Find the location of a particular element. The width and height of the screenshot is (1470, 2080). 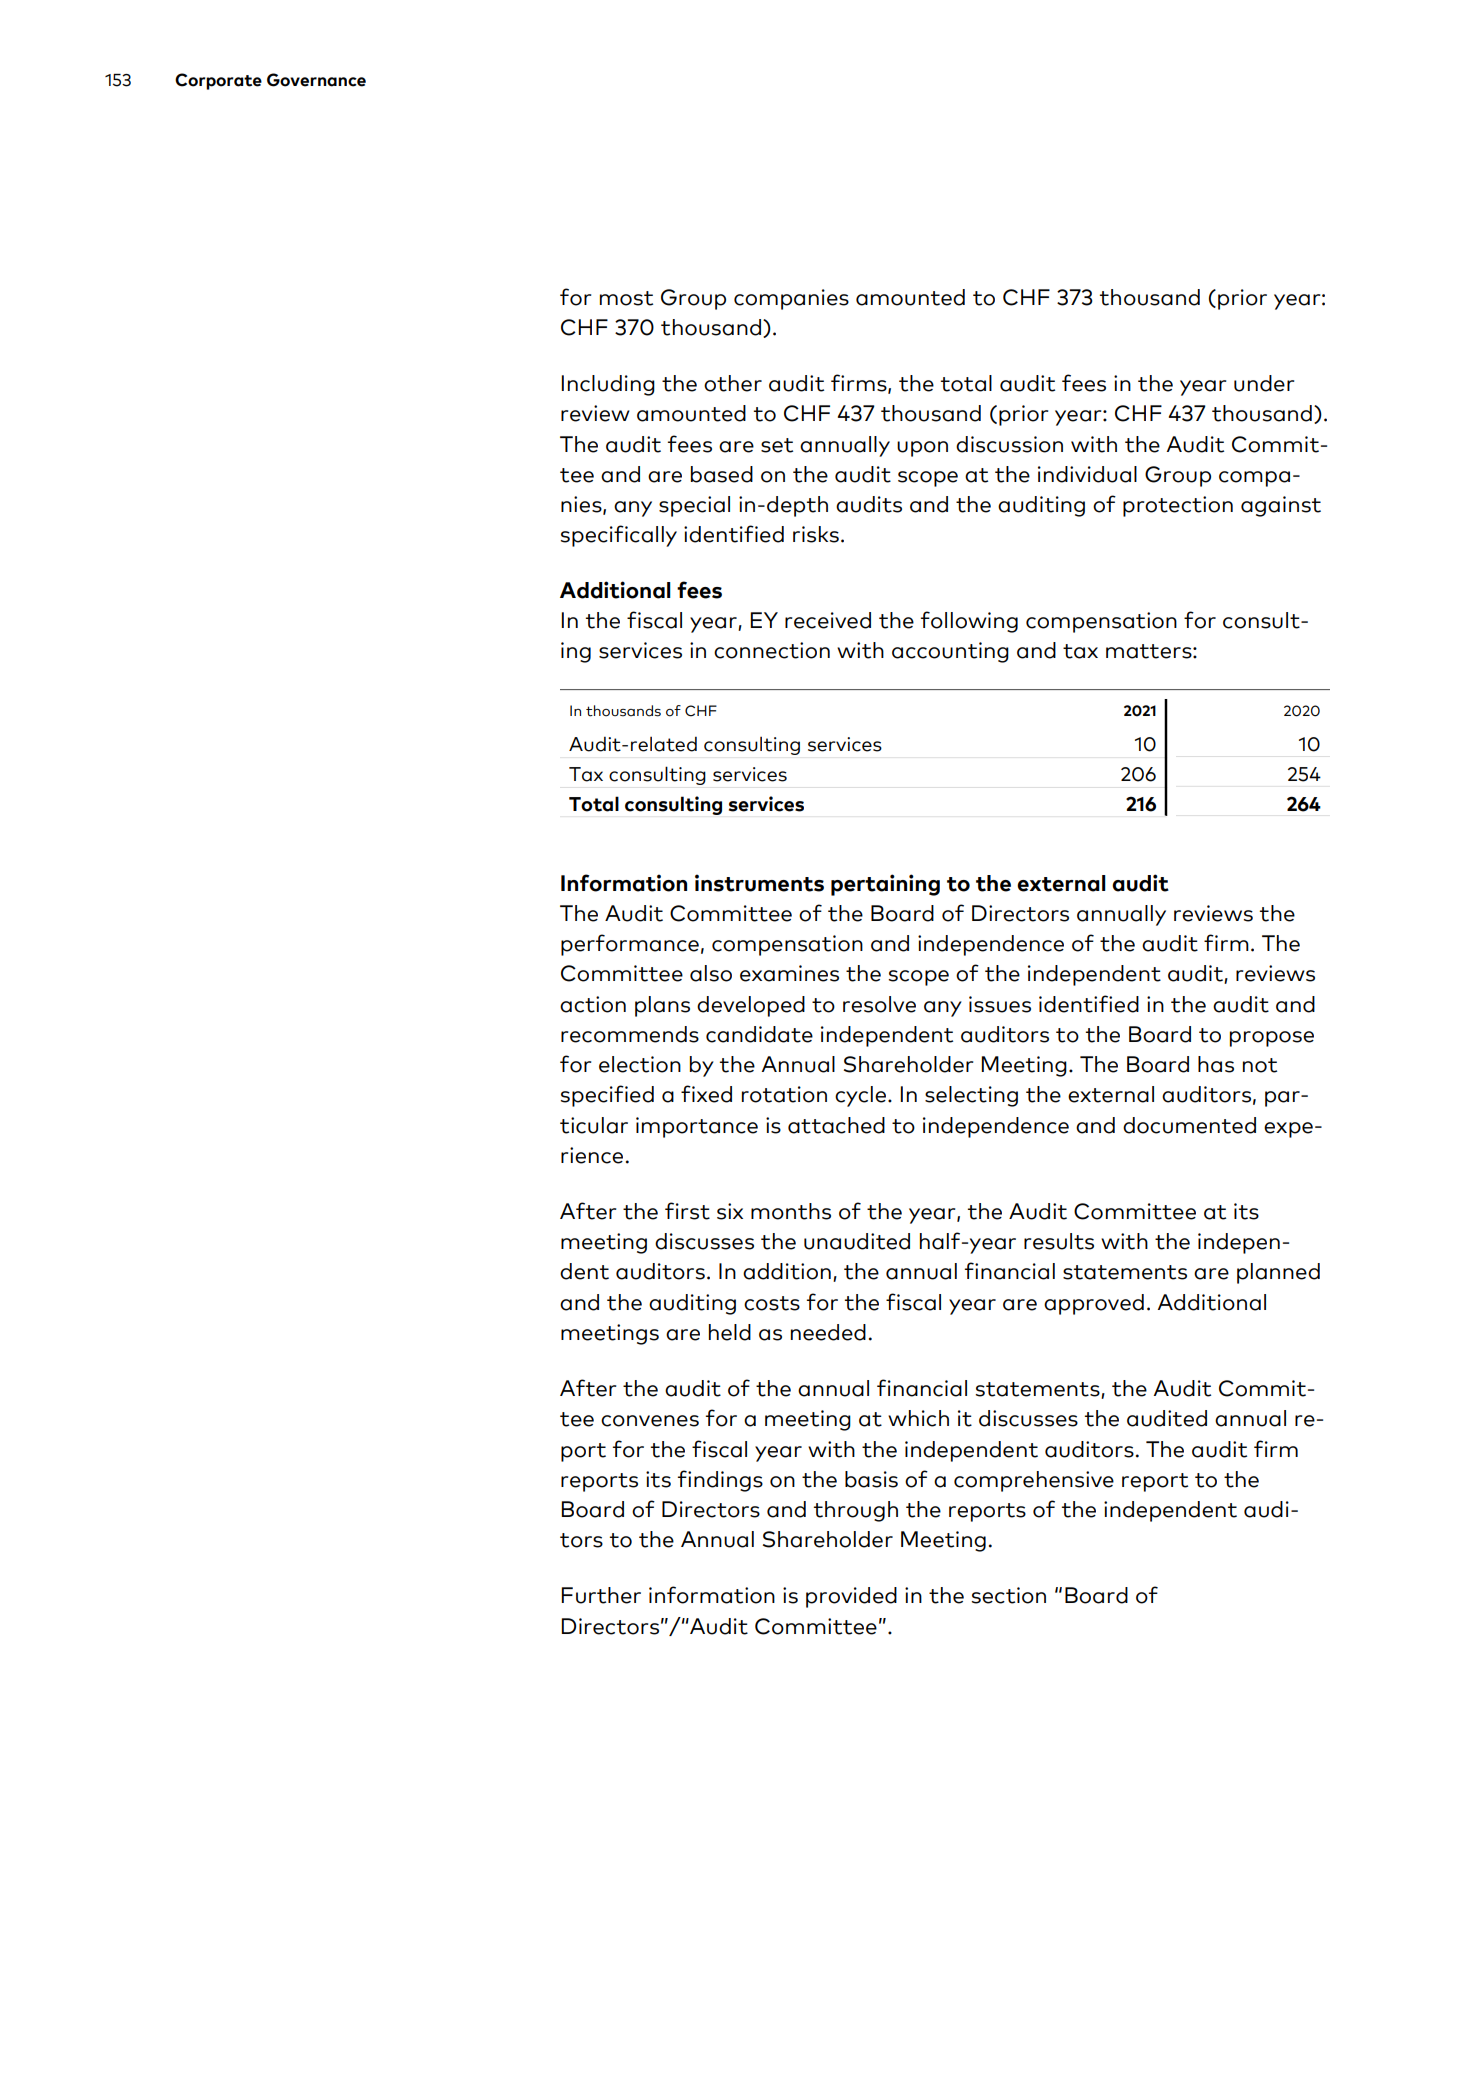

under is located at coordinates (1264, 383).
